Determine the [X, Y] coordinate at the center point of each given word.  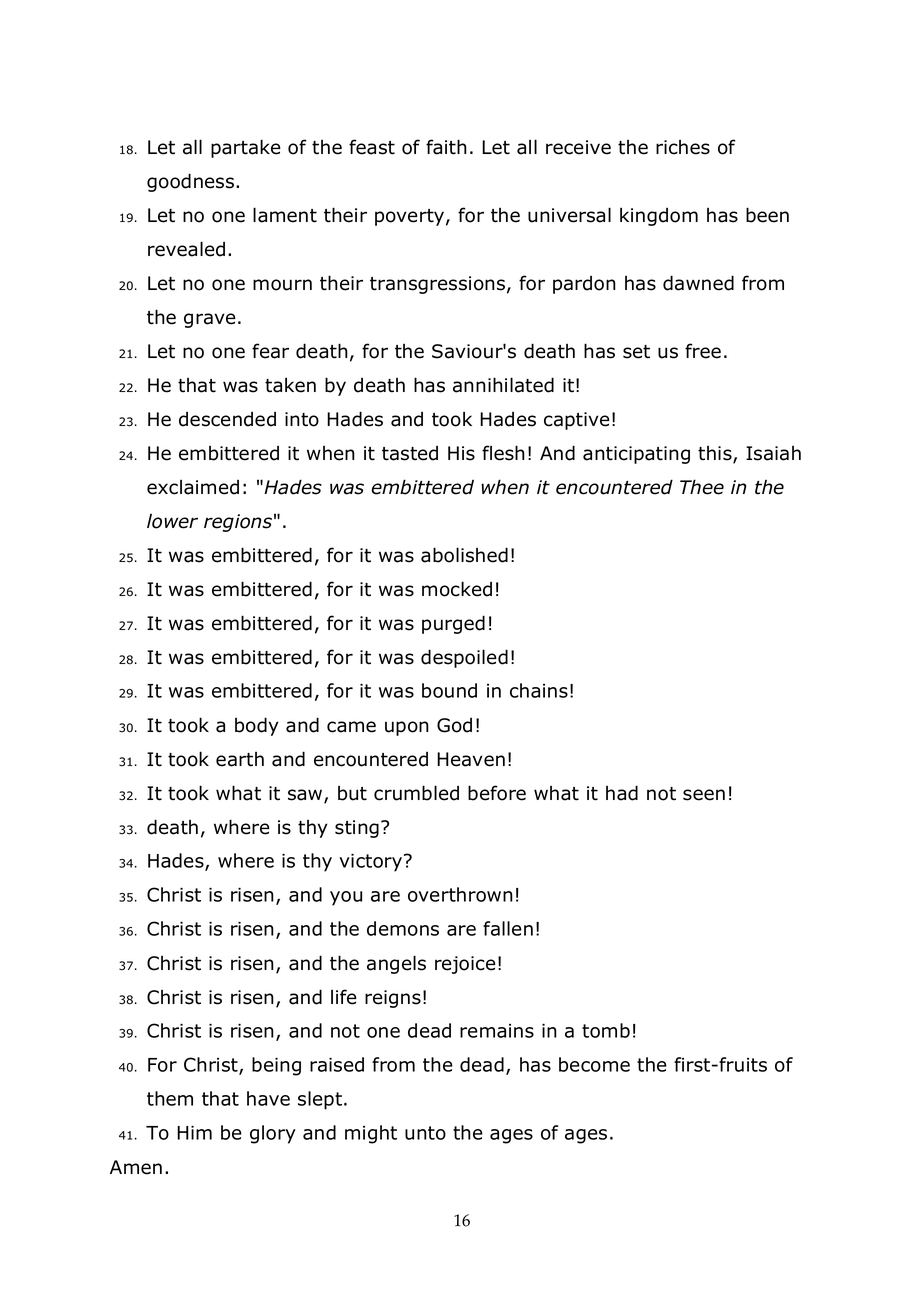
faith [446, 147]
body [257, 726]
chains [539, 690]
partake [246, 148]
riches [683, 147]
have [268, 1098]
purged [453, 624]
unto [425, 1133]
